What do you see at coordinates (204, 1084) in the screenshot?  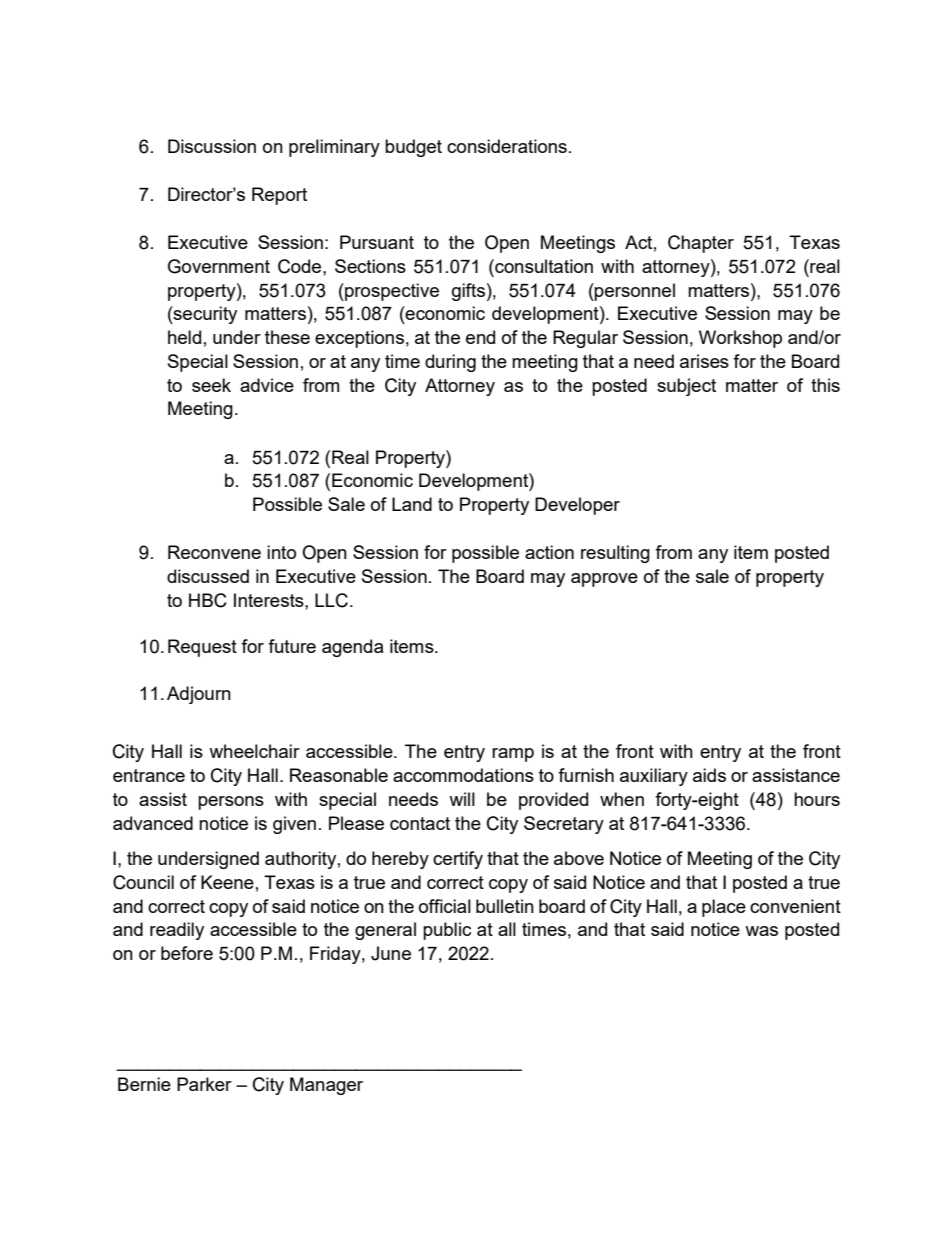 I see `Parker` at bounding box center [204, 1084].
